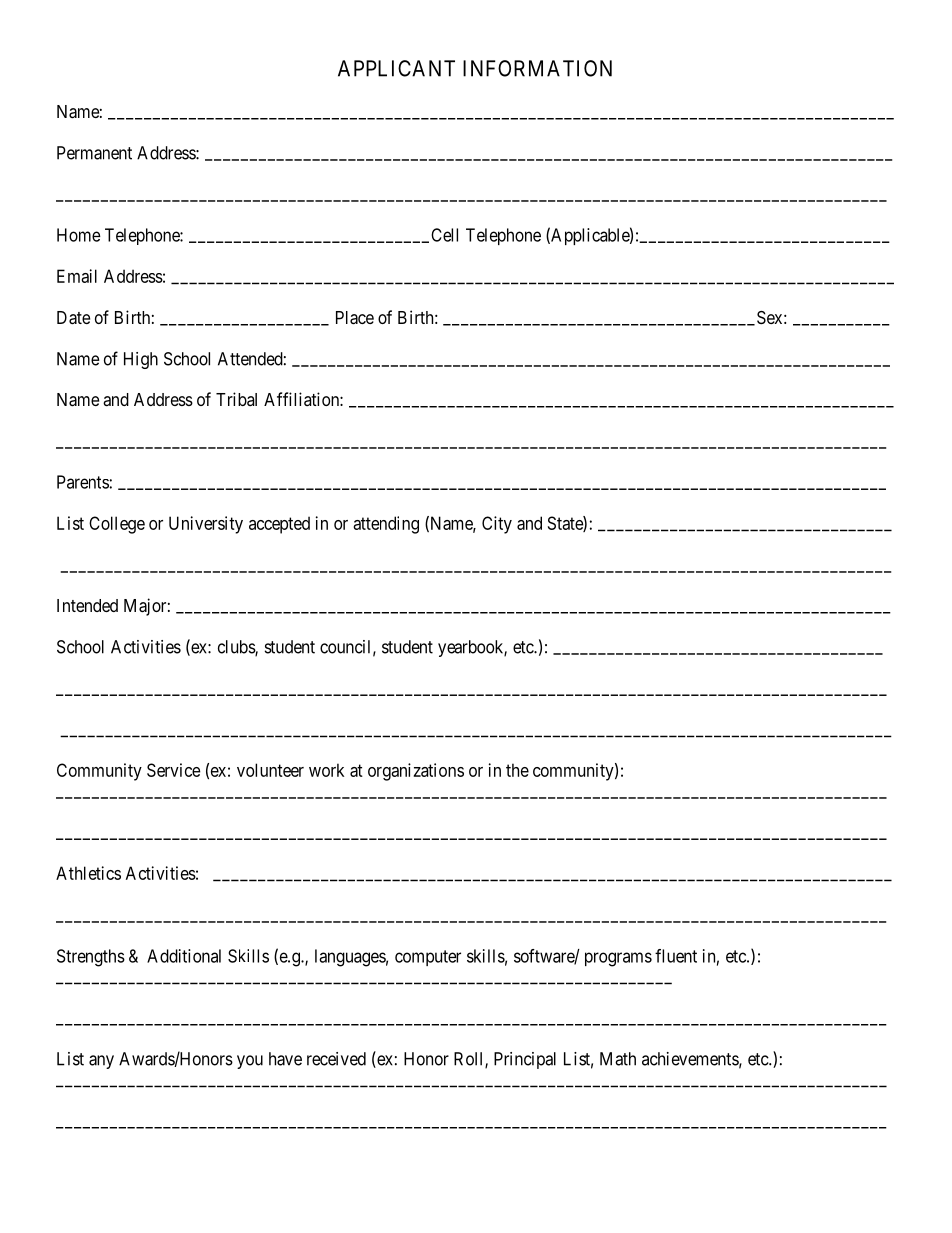 Image resolution: width=952 pixels, height=1233 pixels. I want to click on Permanent, so click(94, 153).
